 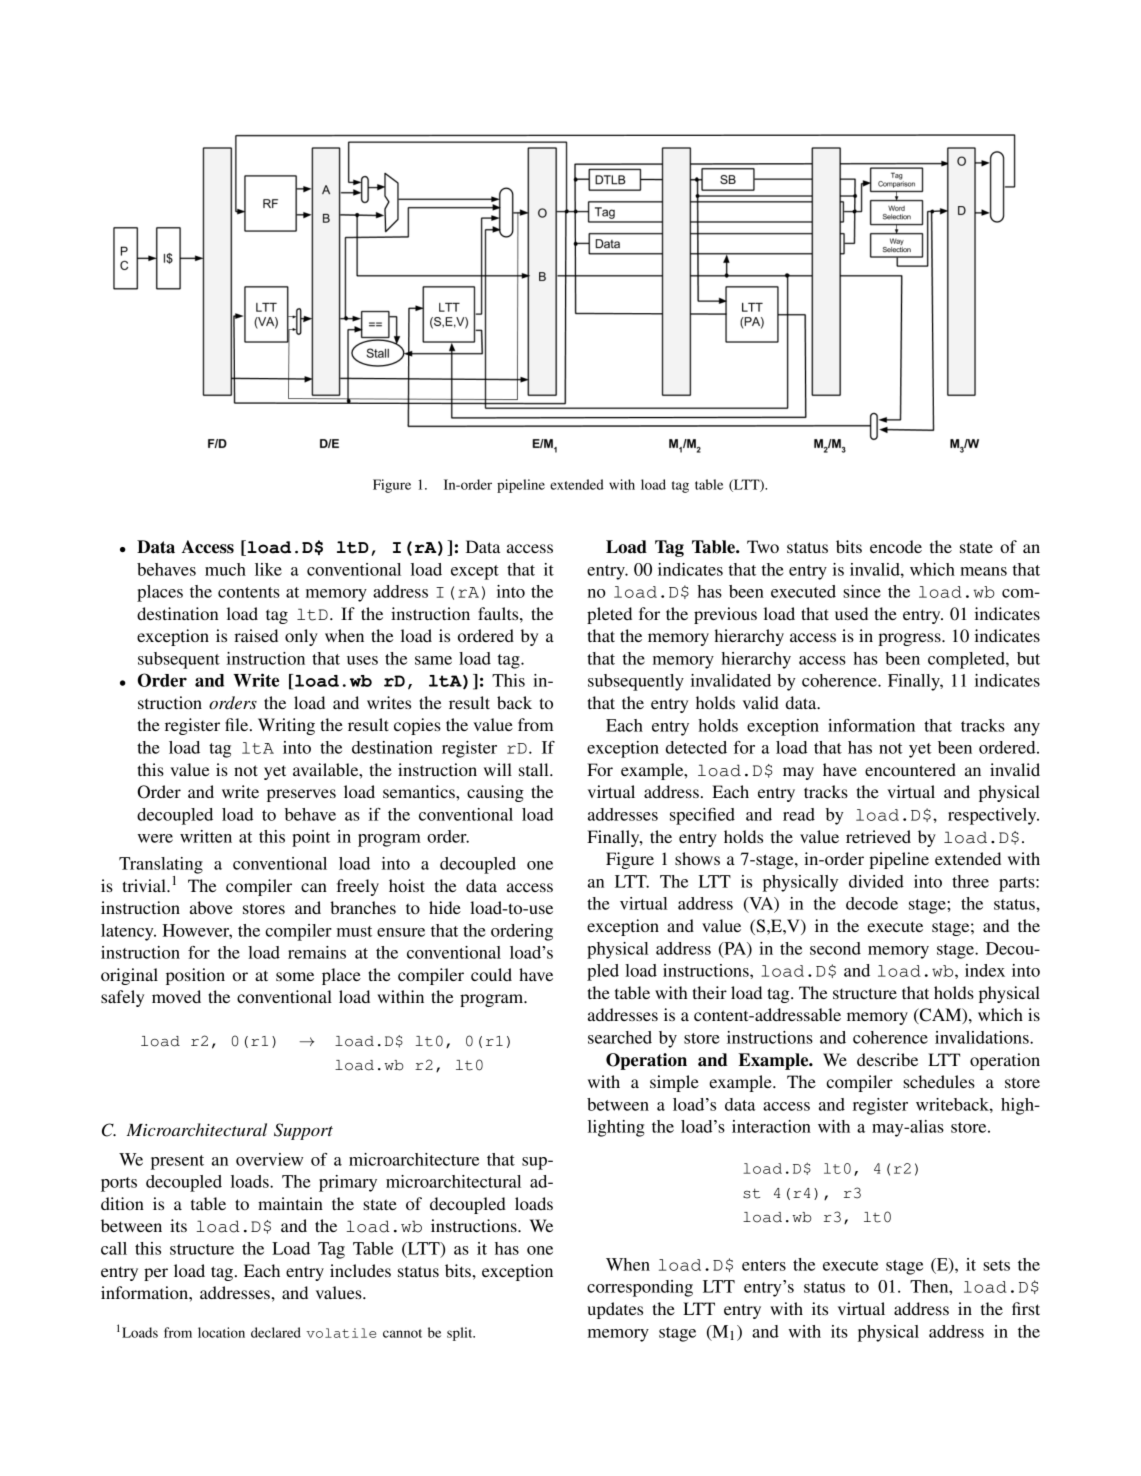 I want to click on faults, so click(x=499, y=613).
